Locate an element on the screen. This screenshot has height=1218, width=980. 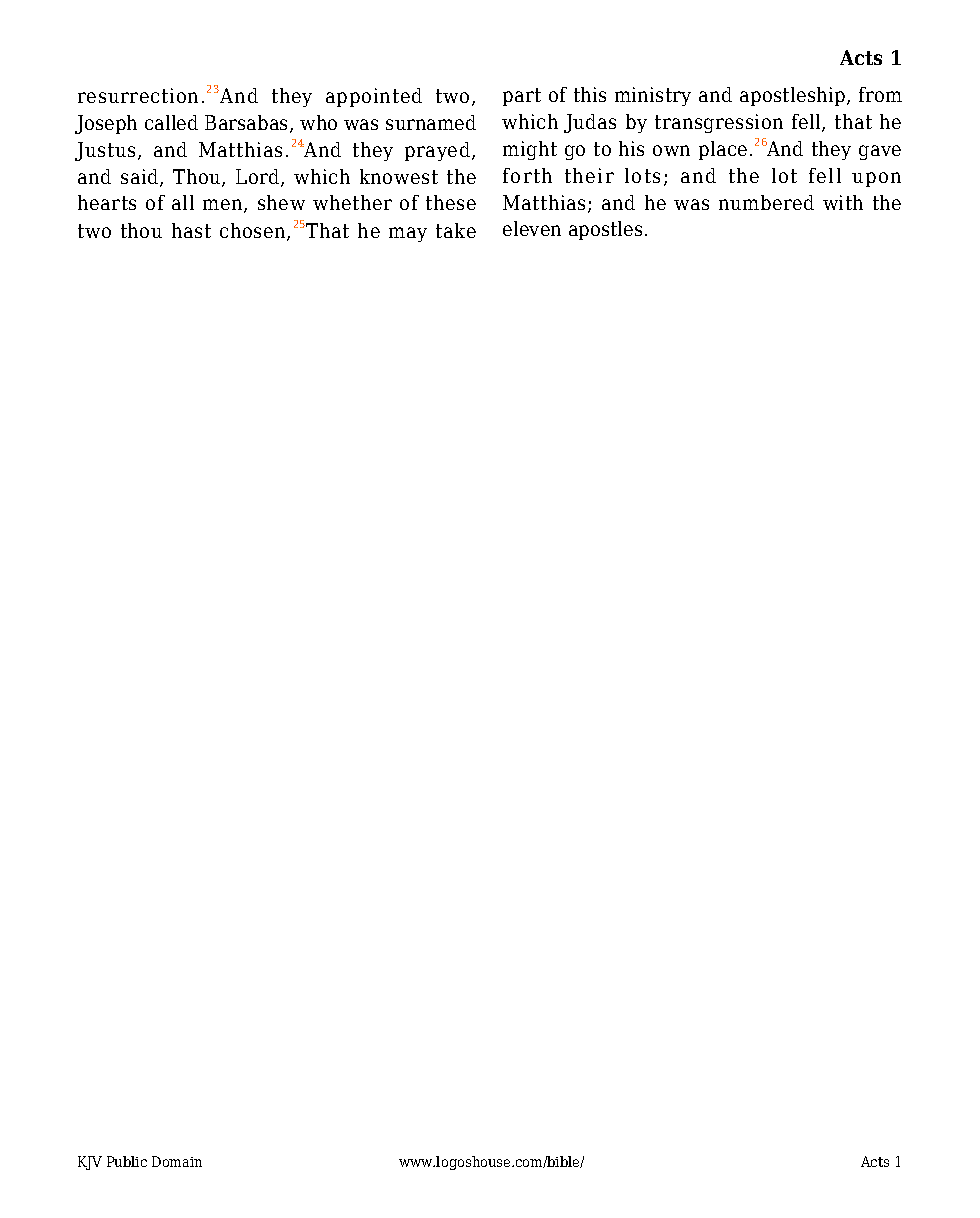
numbered is located at coordinates (766, 202).
